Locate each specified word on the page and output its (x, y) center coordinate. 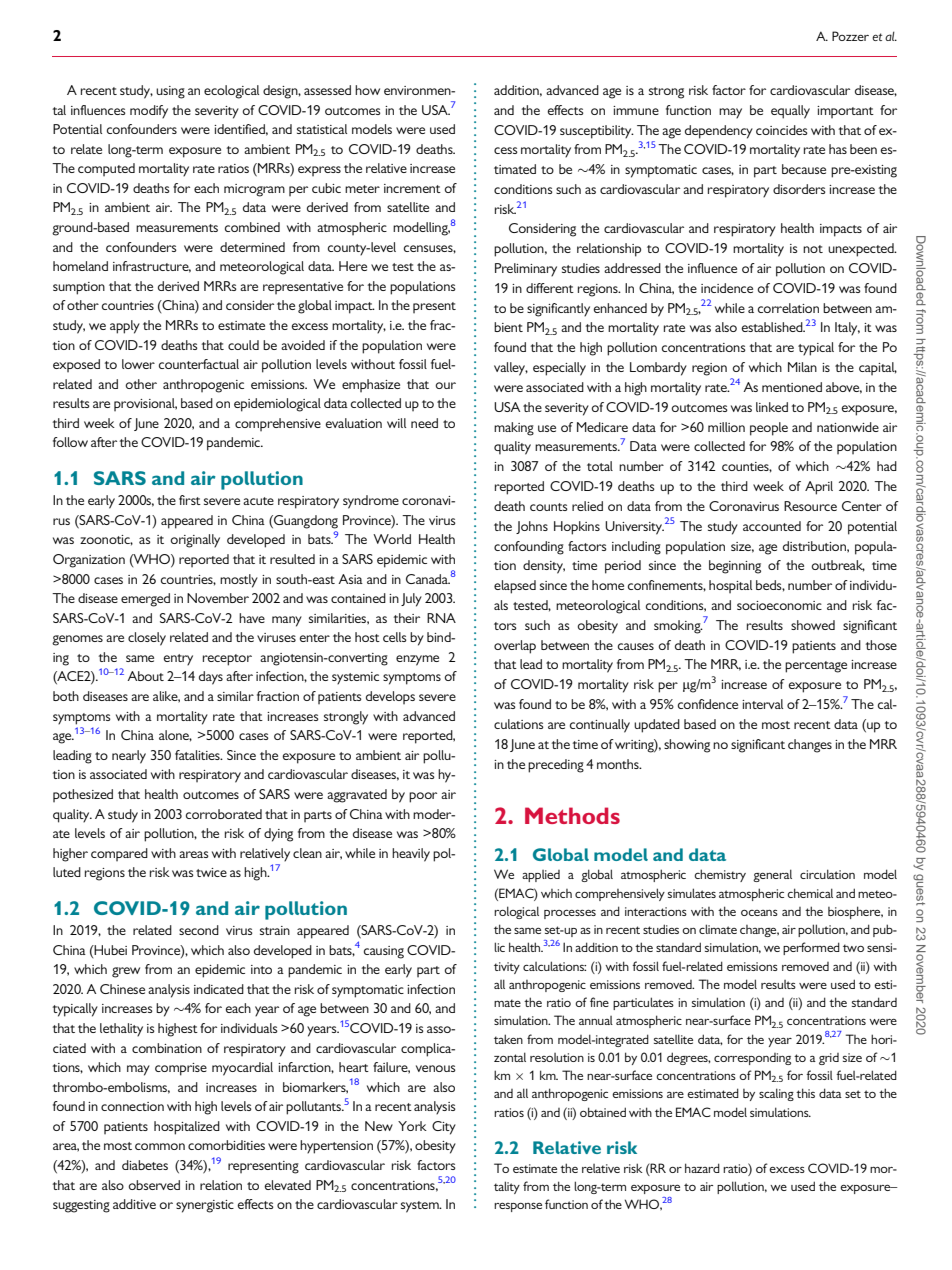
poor (423, 797)
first (190, 500)
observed (154, 1185)
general (772, 875)
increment (412, 188)
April (819, 488)
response (518, 1207)
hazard (702, 1168)
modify (149, 112)
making (514, 429)
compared (119, 854)
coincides (782, 130)
